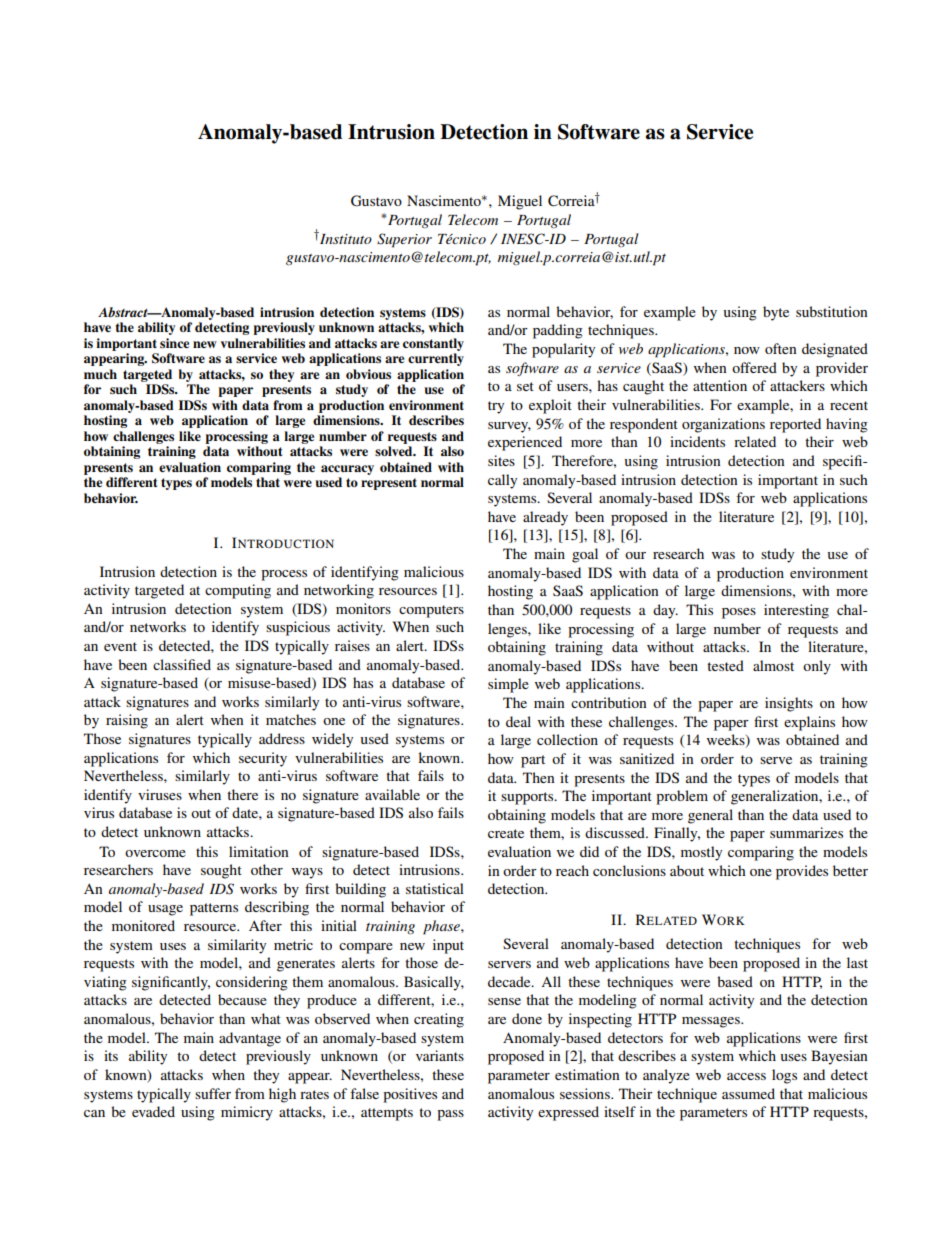 Image resolution: width=952 pixels, height=1233 pixels. Describe the element at coordinates (213, 1093) in the screenshot. I see `suffer` at that location.
